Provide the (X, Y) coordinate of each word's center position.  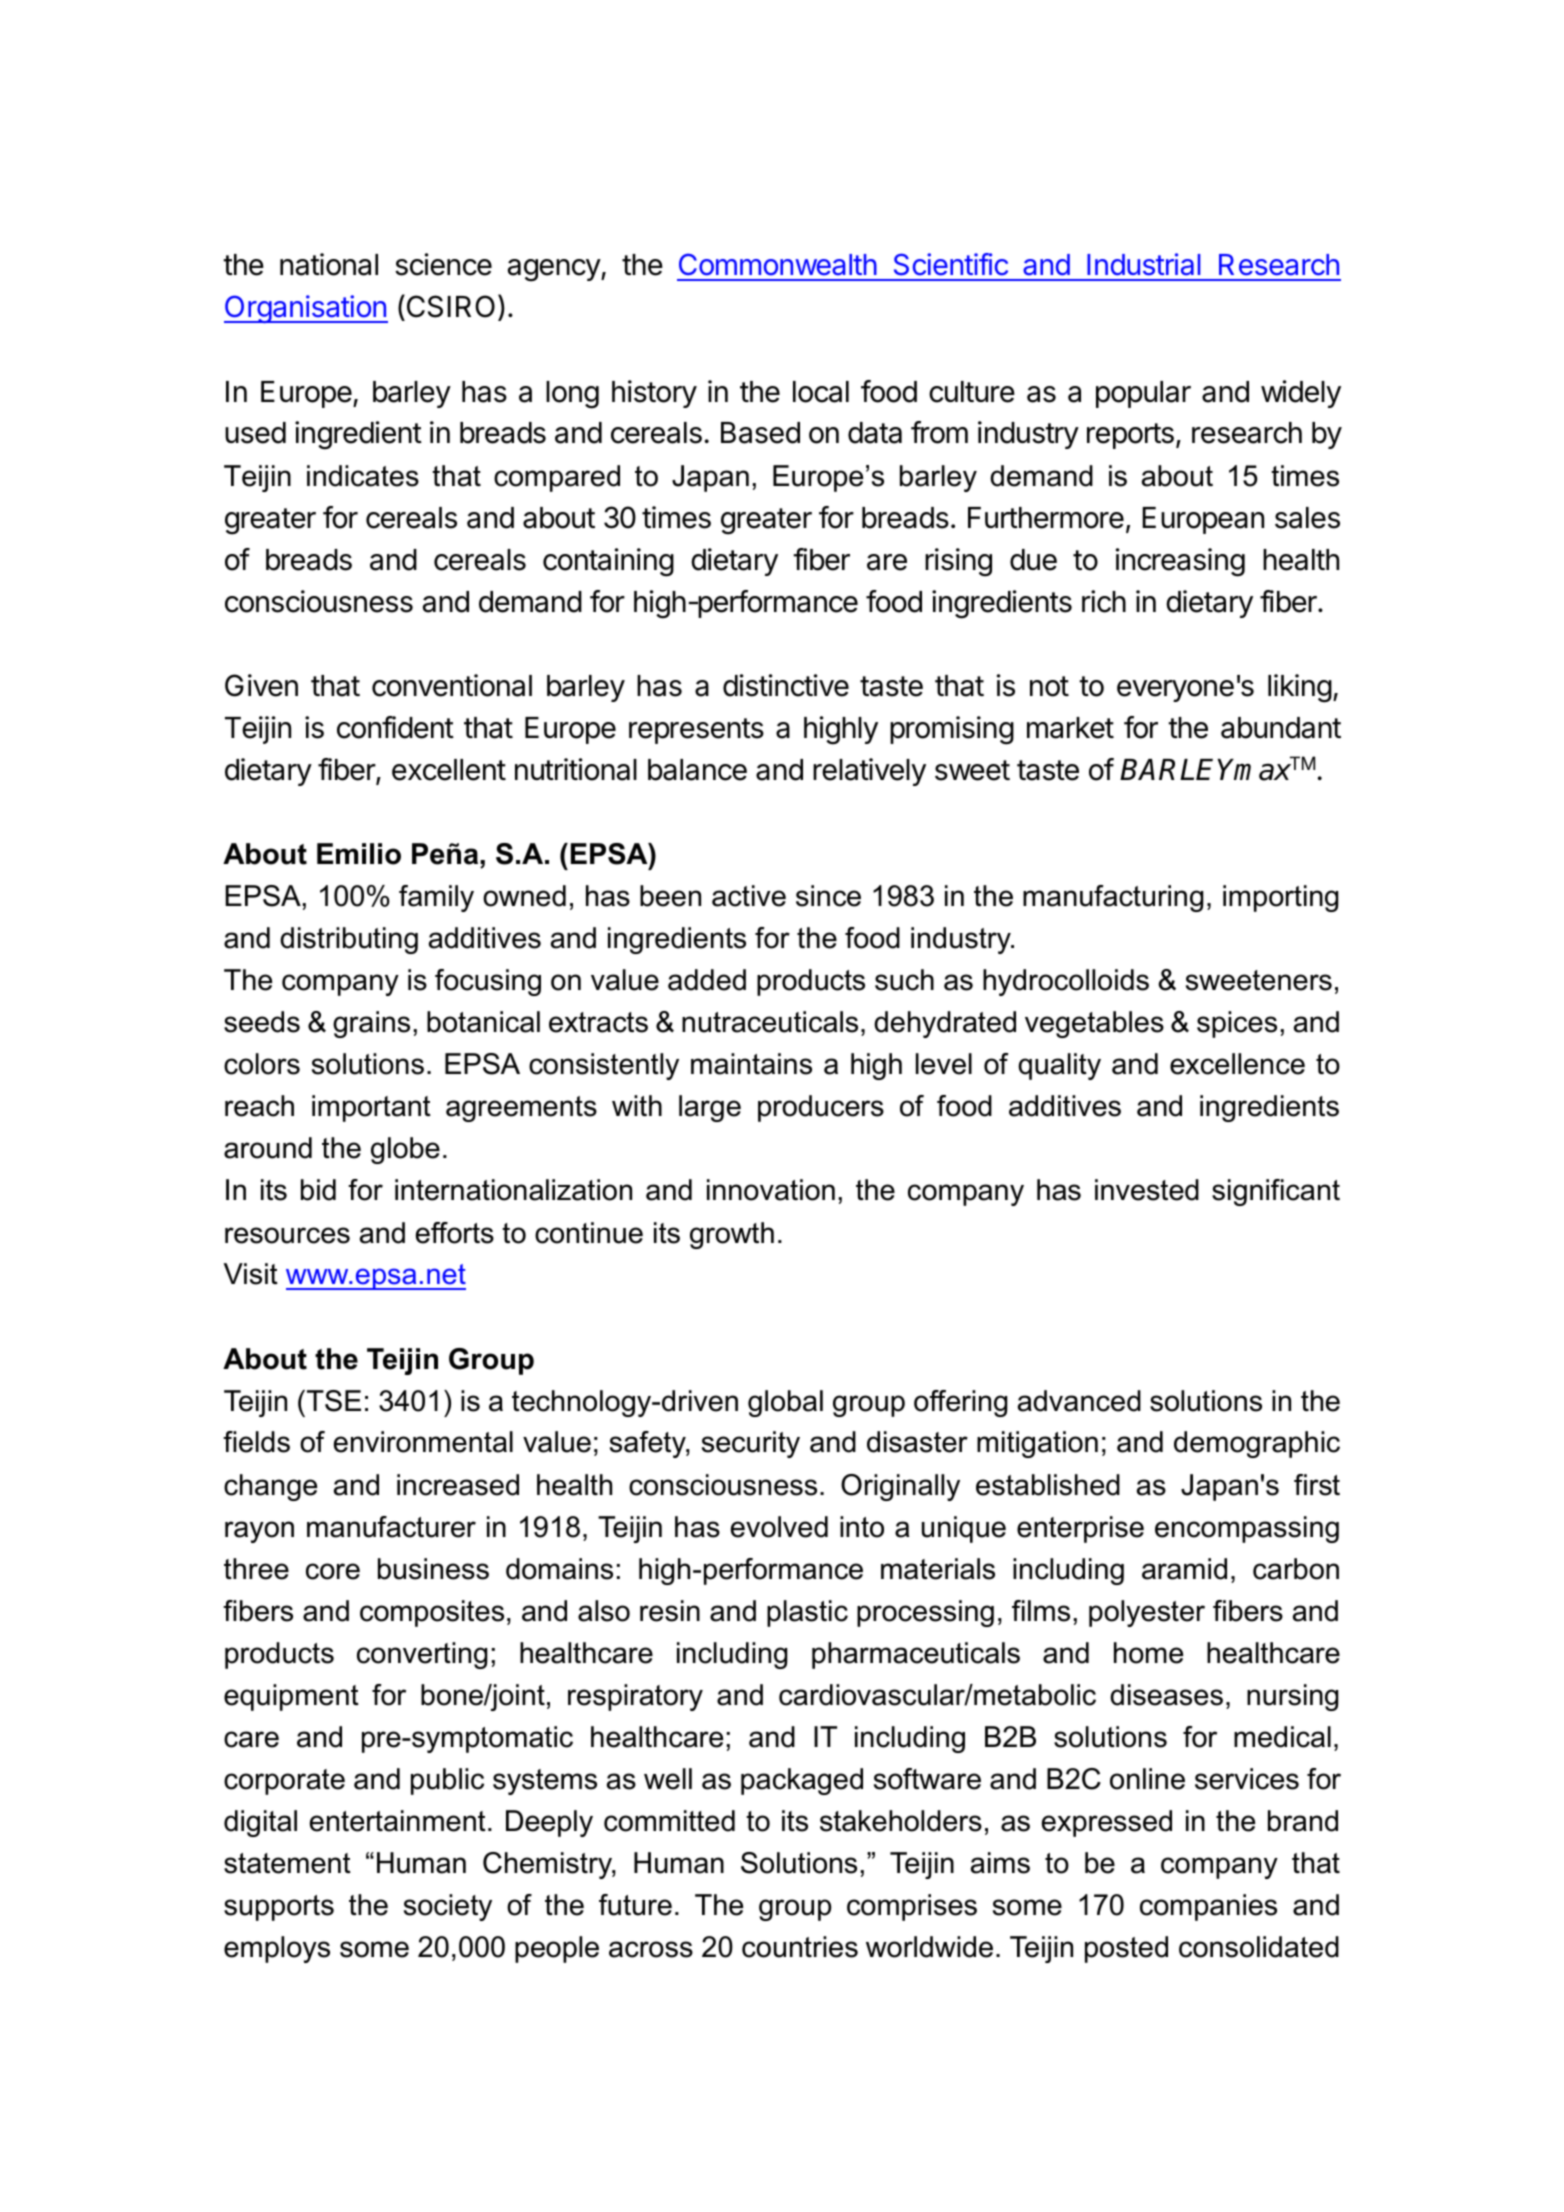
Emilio (359, 854)
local (821, 392)
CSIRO (449, 307)
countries (800, 1947)
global (785, 1403)
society (448, 1907)
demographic (1257, 1444)
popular (1143, 394)
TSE (334, 1401)
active (749, 896)
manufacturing (1113, 898)
